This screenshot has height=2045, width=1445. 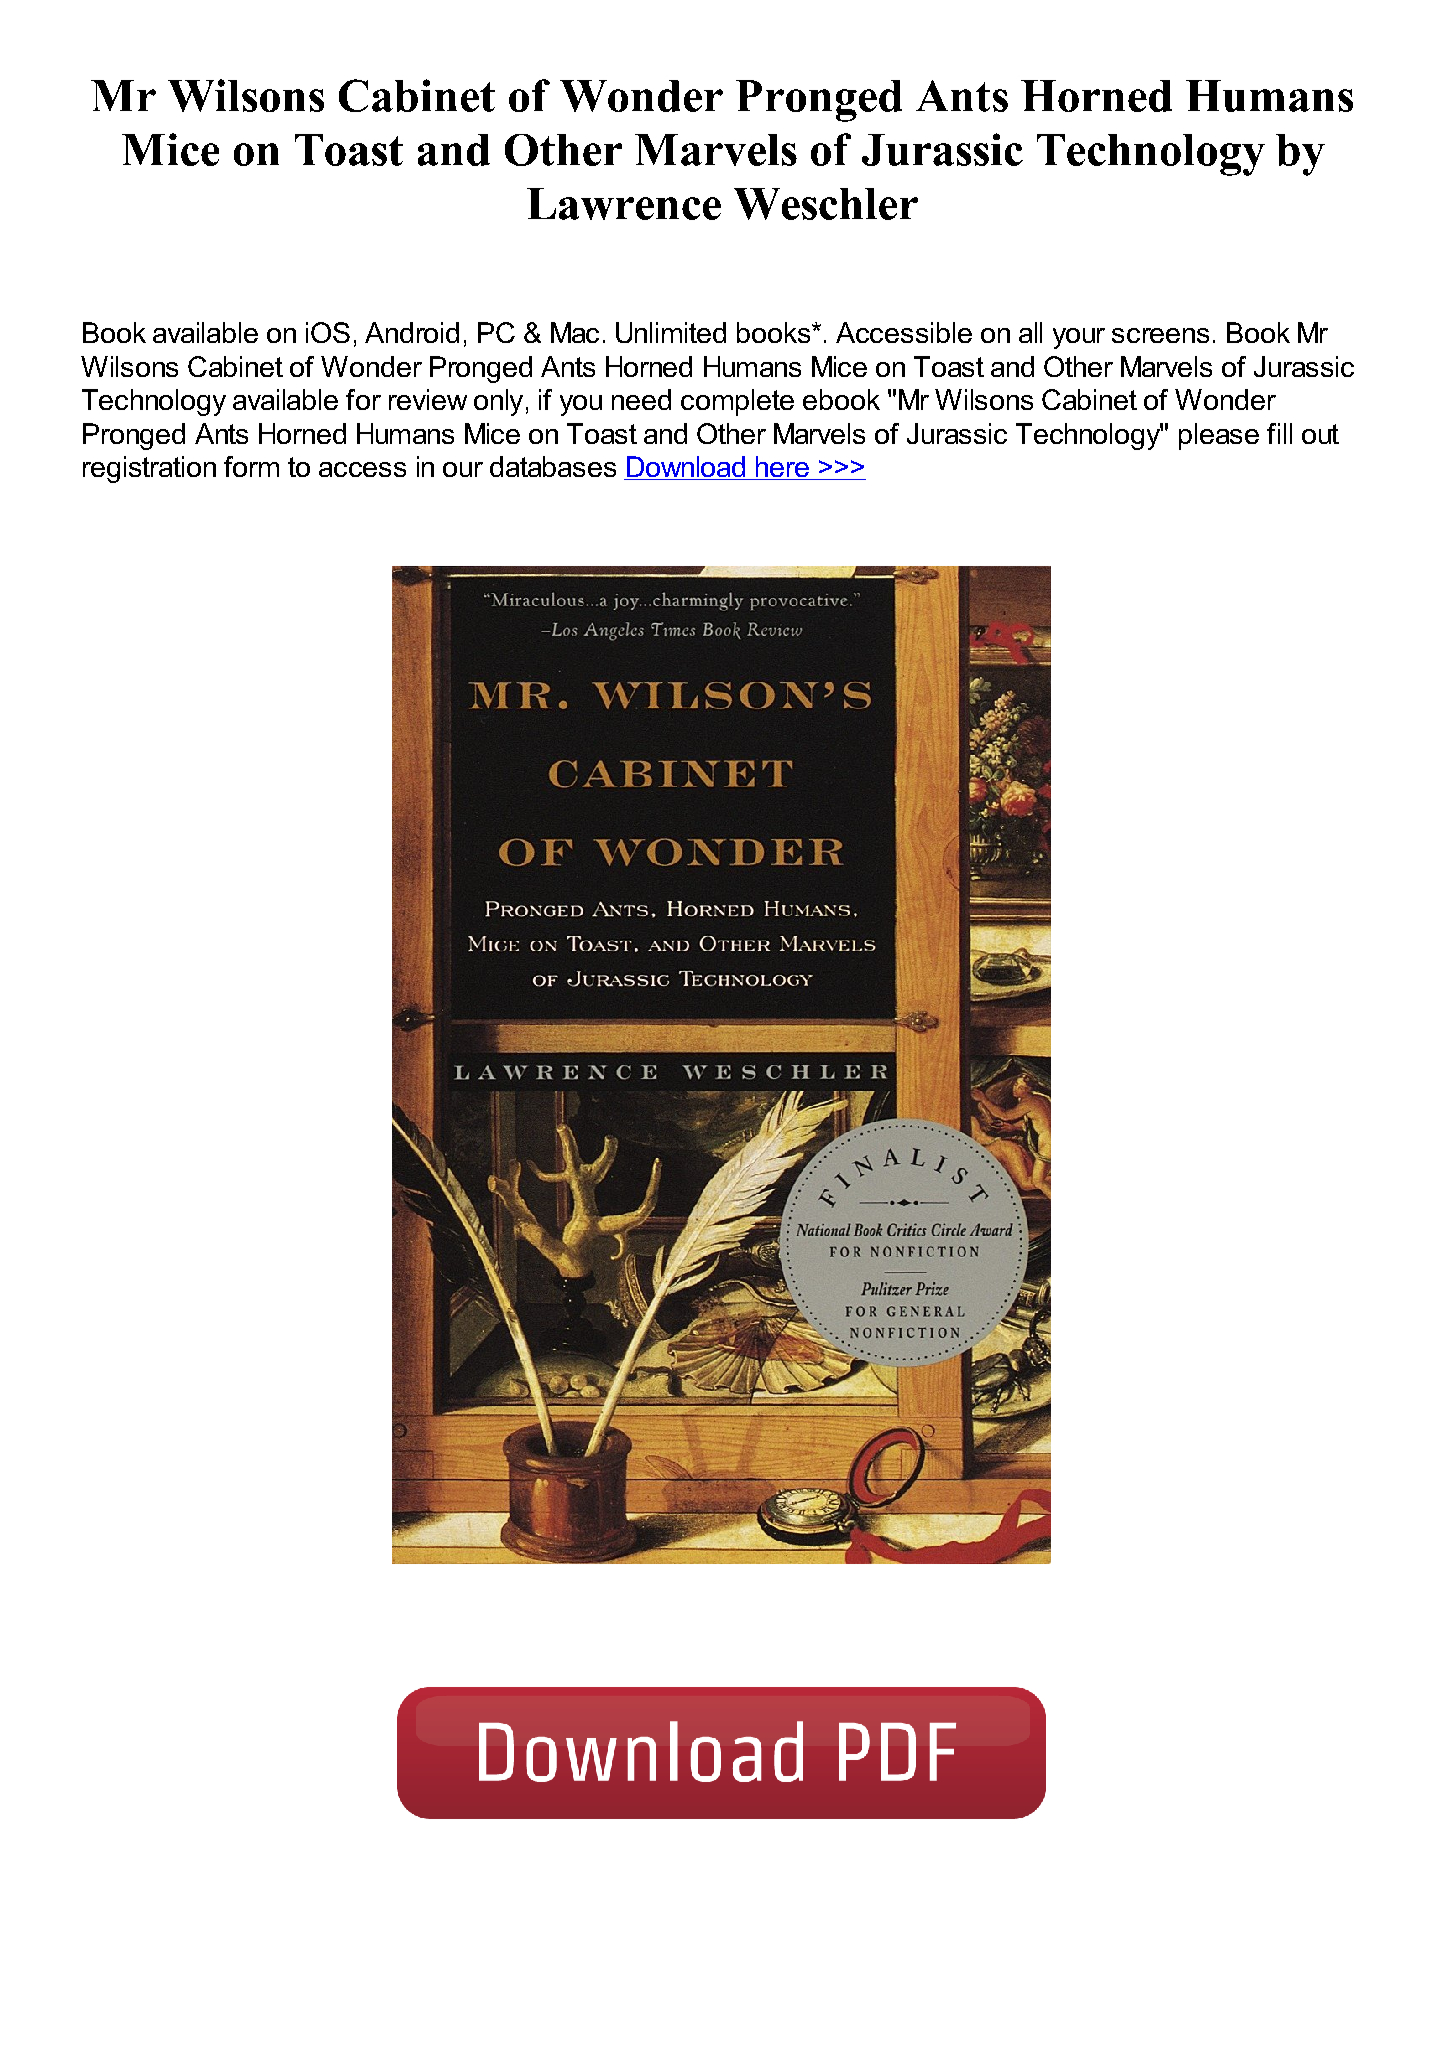 I want to click on screens, so click(x=1160, y=335).
